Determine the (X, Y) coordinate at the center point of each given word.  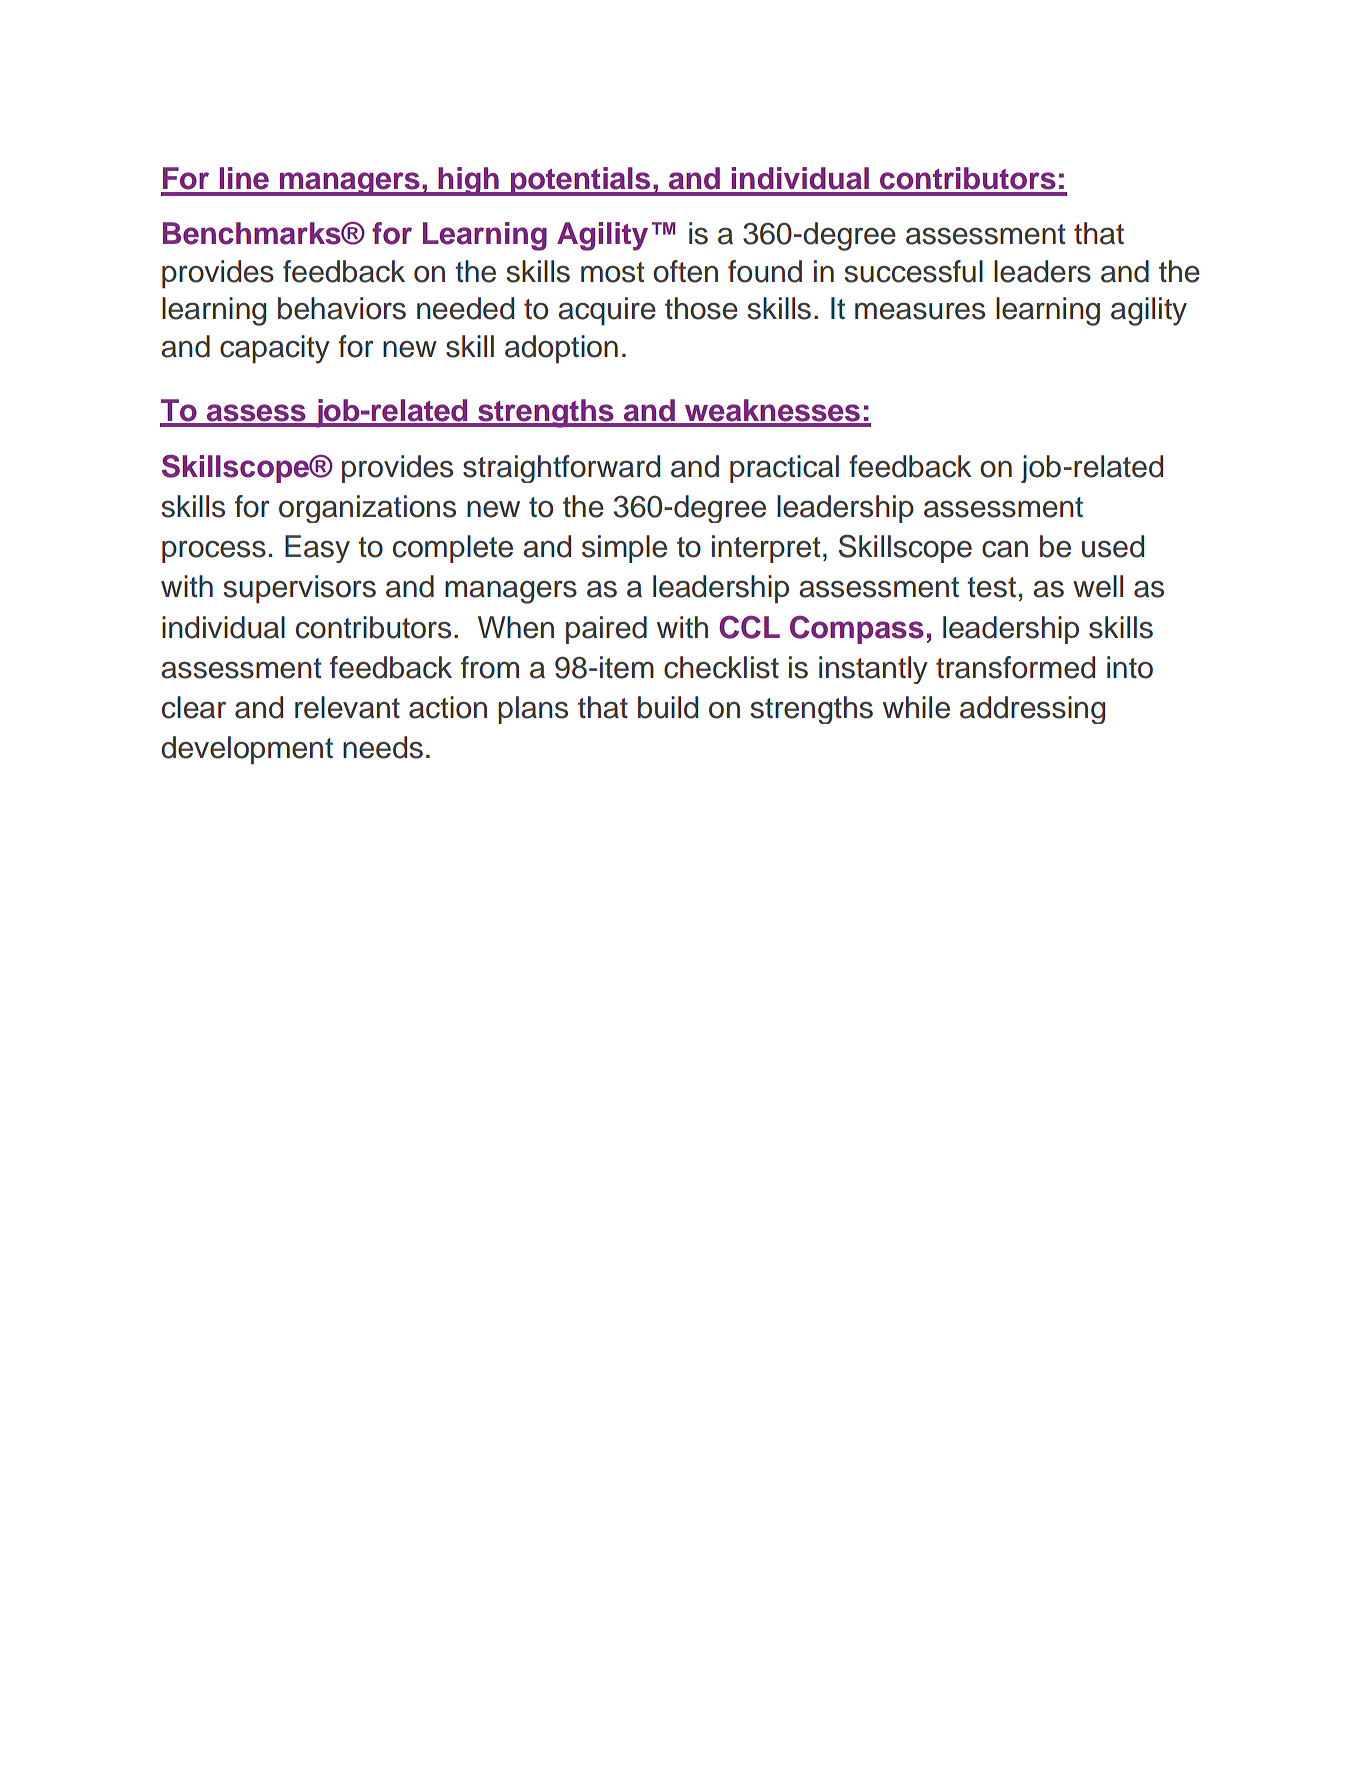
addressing (1032, 710)
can (1005, 549)
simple (624, 549)
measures (920, 311)
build (668, 707)
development (247, 750)
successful (913, 271)
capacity (275, 349)
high (468, 181)
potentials (580, 181)
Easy (317, 549)
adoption (561, 349)
